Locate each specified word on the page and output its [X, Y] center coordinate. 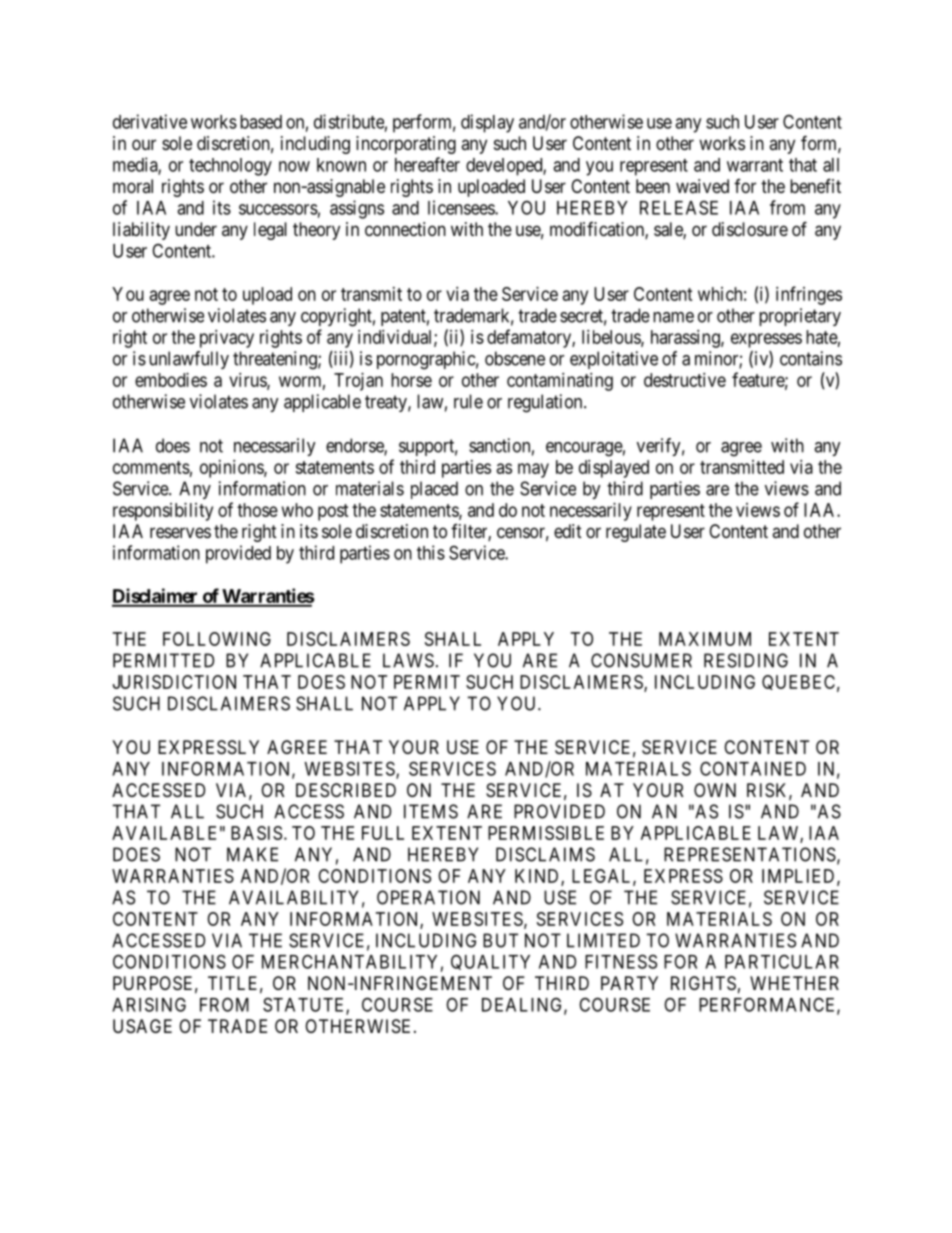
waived [702, 186]
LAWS [408, 660]
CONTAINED [753, 768]
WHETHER [794, 983]
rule [468, 401]
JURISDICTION [174, 682]
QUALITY [490, 962]
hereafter [427, 164]
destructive [685, 380]
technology [230, 167]
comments [151, 467]
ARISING [149, 1004]
